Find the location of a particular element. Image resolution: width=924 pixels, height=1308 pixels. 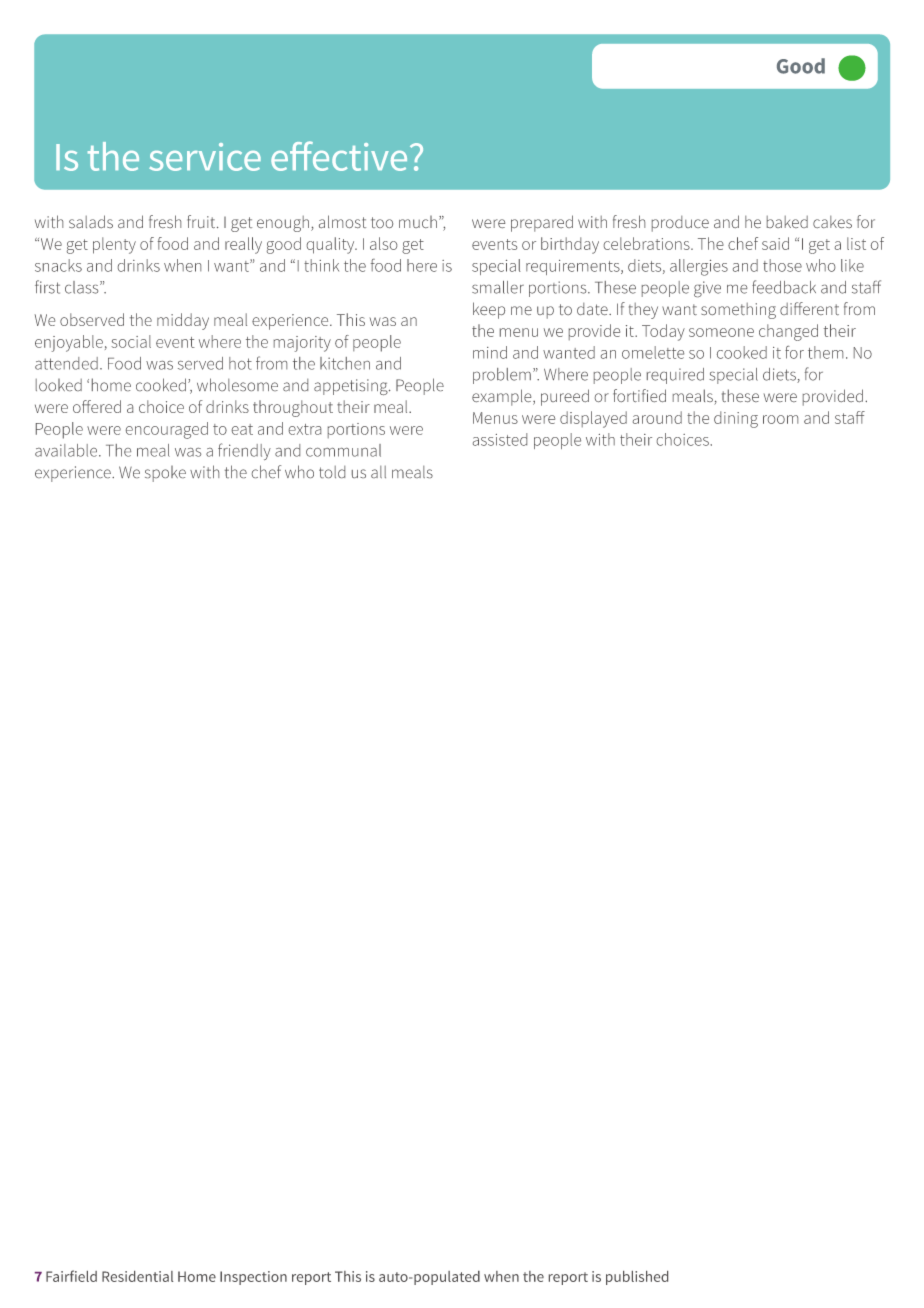

much is located at coordinates (418, 222).
